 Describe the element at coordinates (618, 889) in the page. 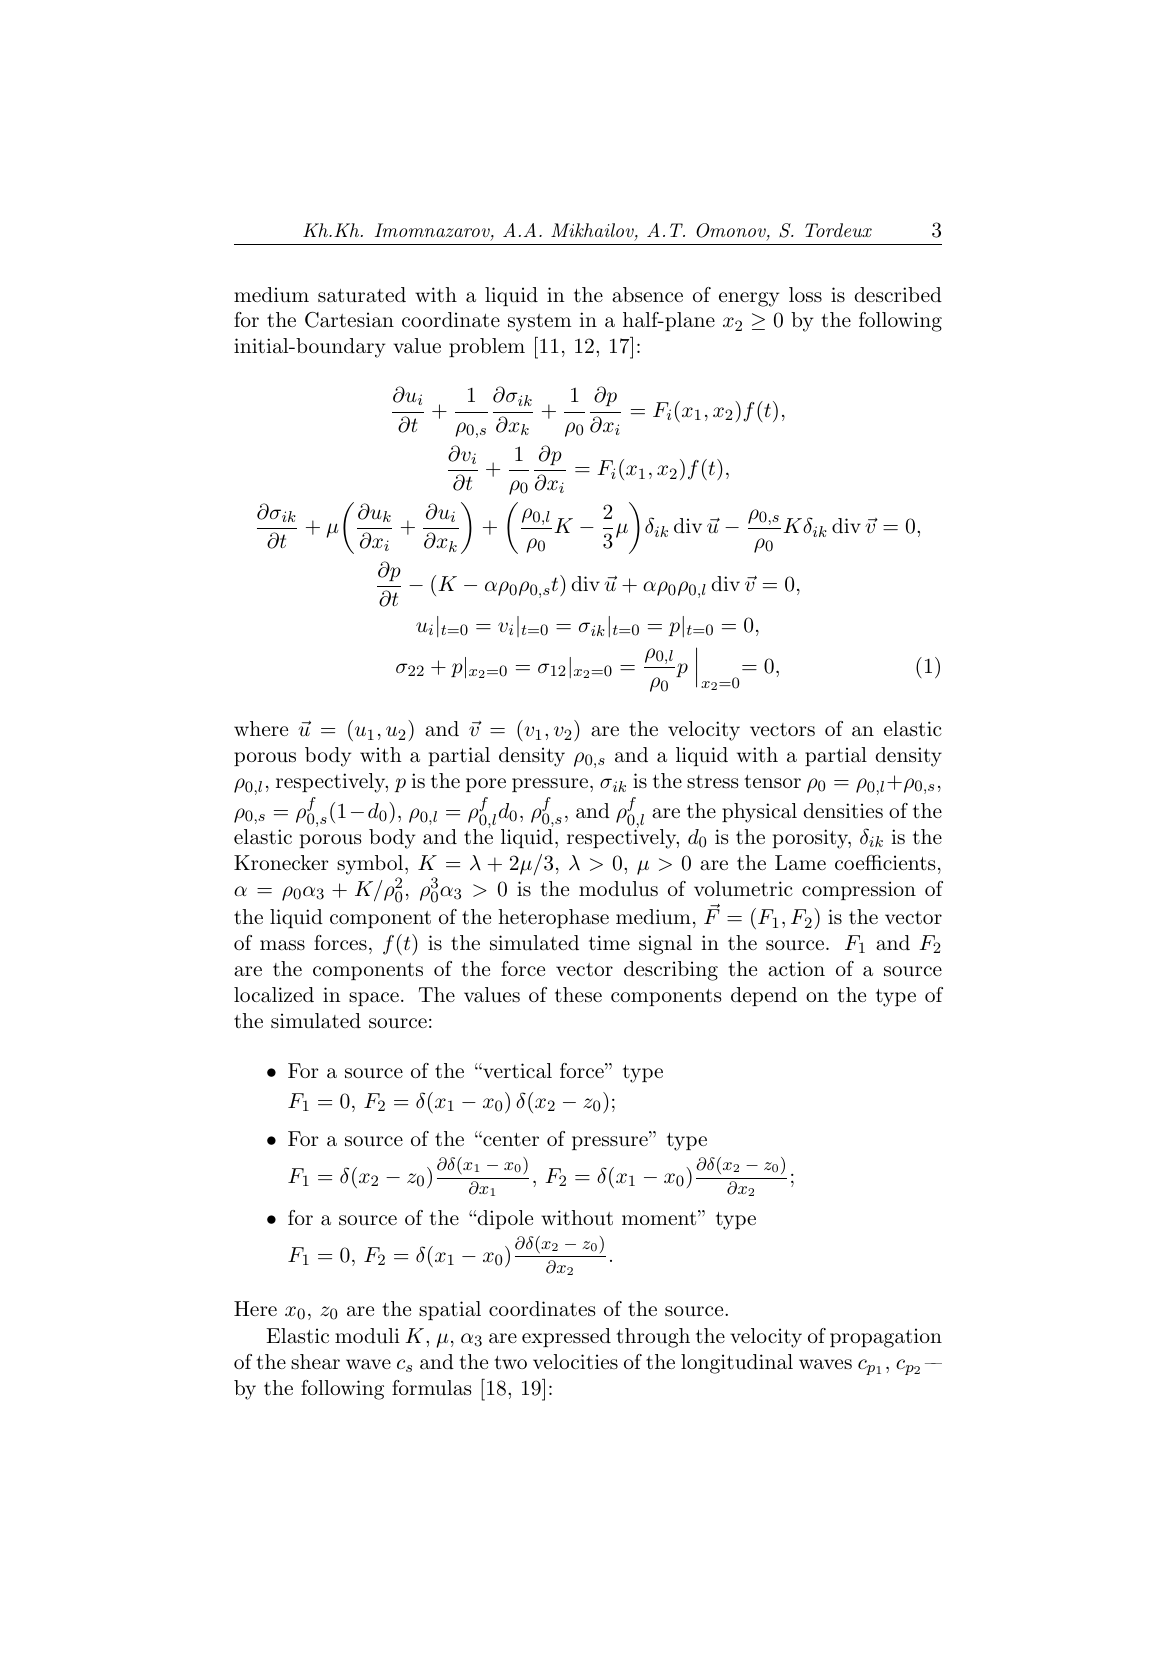

I see `modulus` at that location.
